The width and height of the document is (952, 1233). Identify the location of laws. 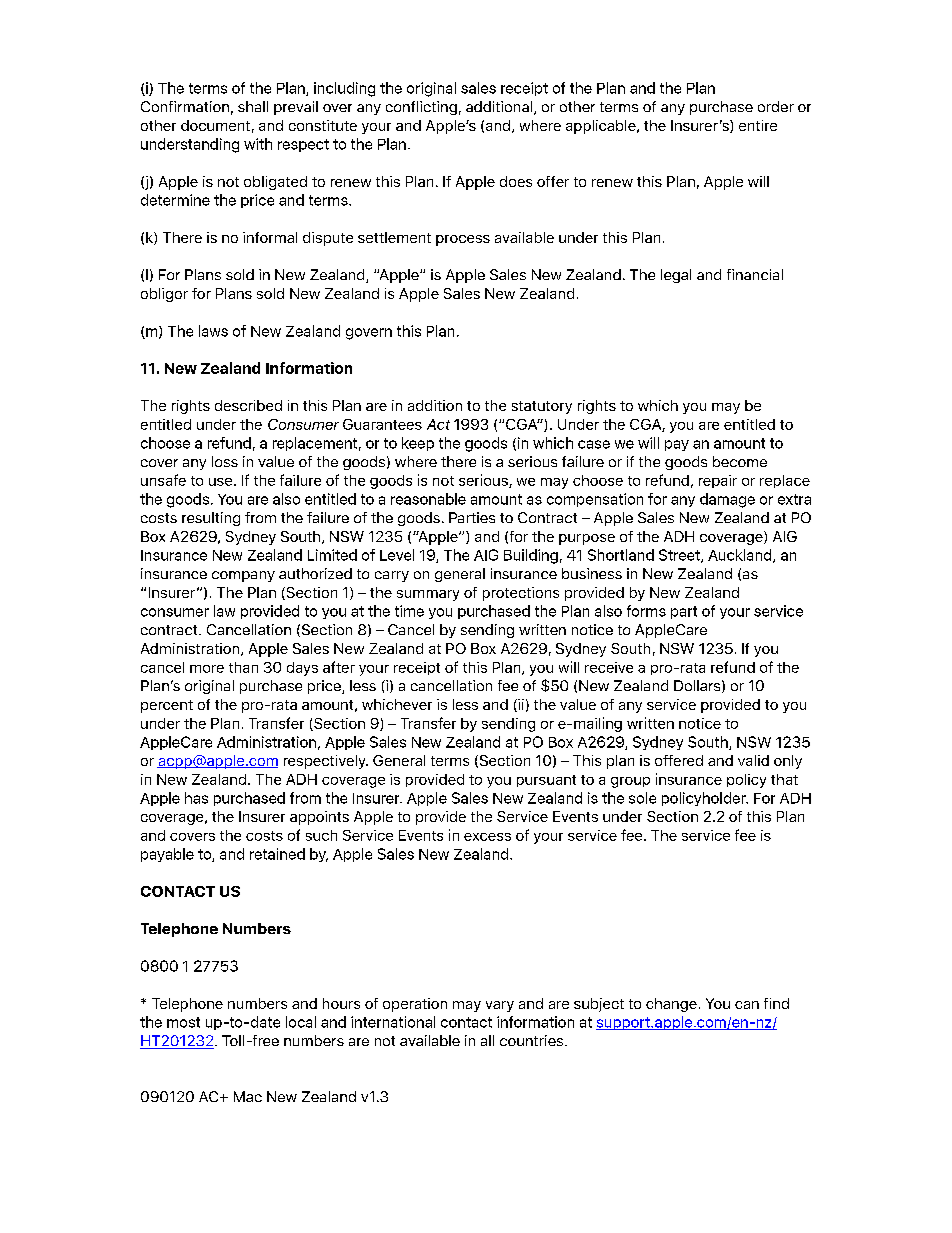
(213, 331).
